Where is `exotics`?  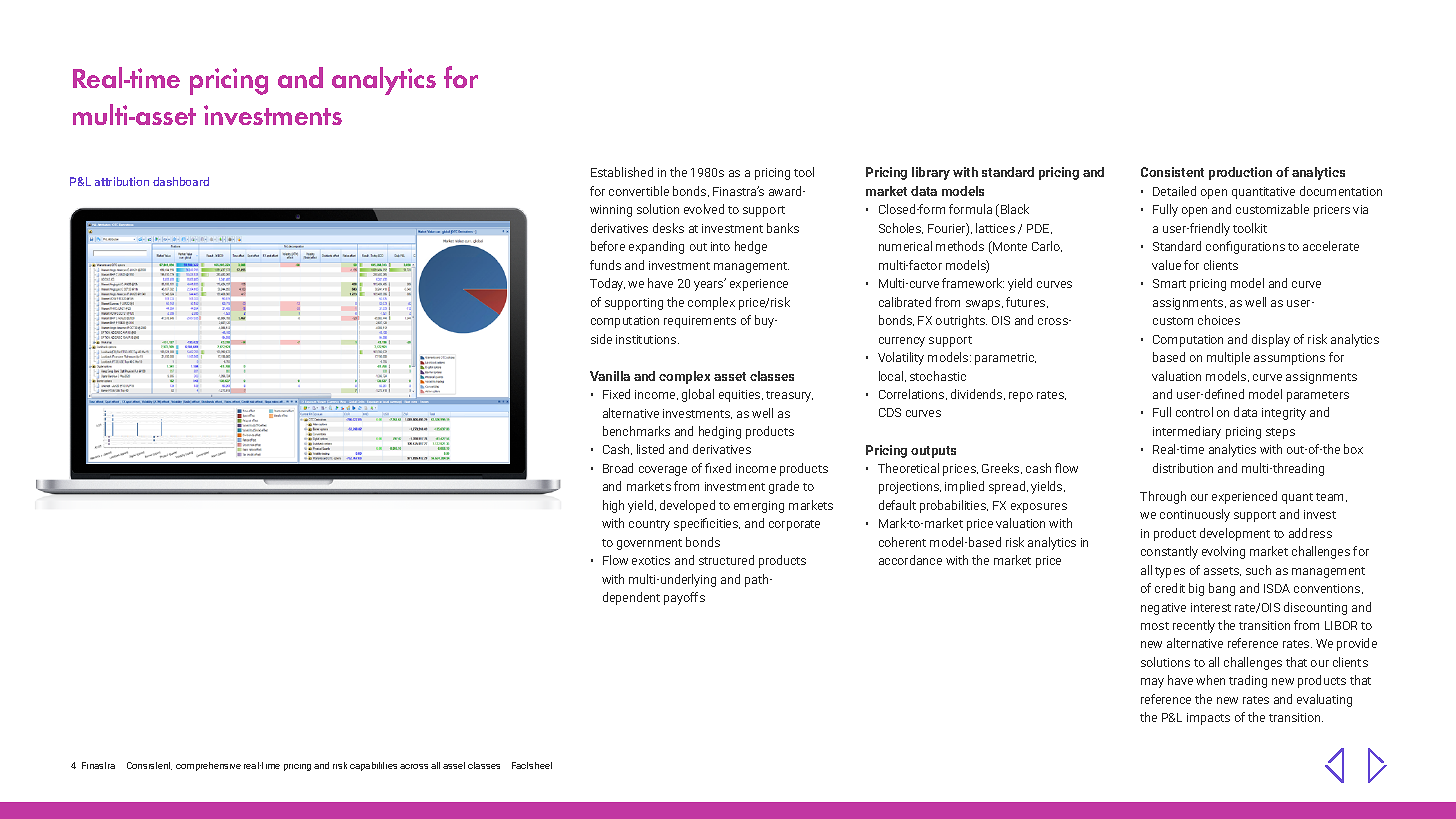
exotics is located at coordinates (651, 560).
